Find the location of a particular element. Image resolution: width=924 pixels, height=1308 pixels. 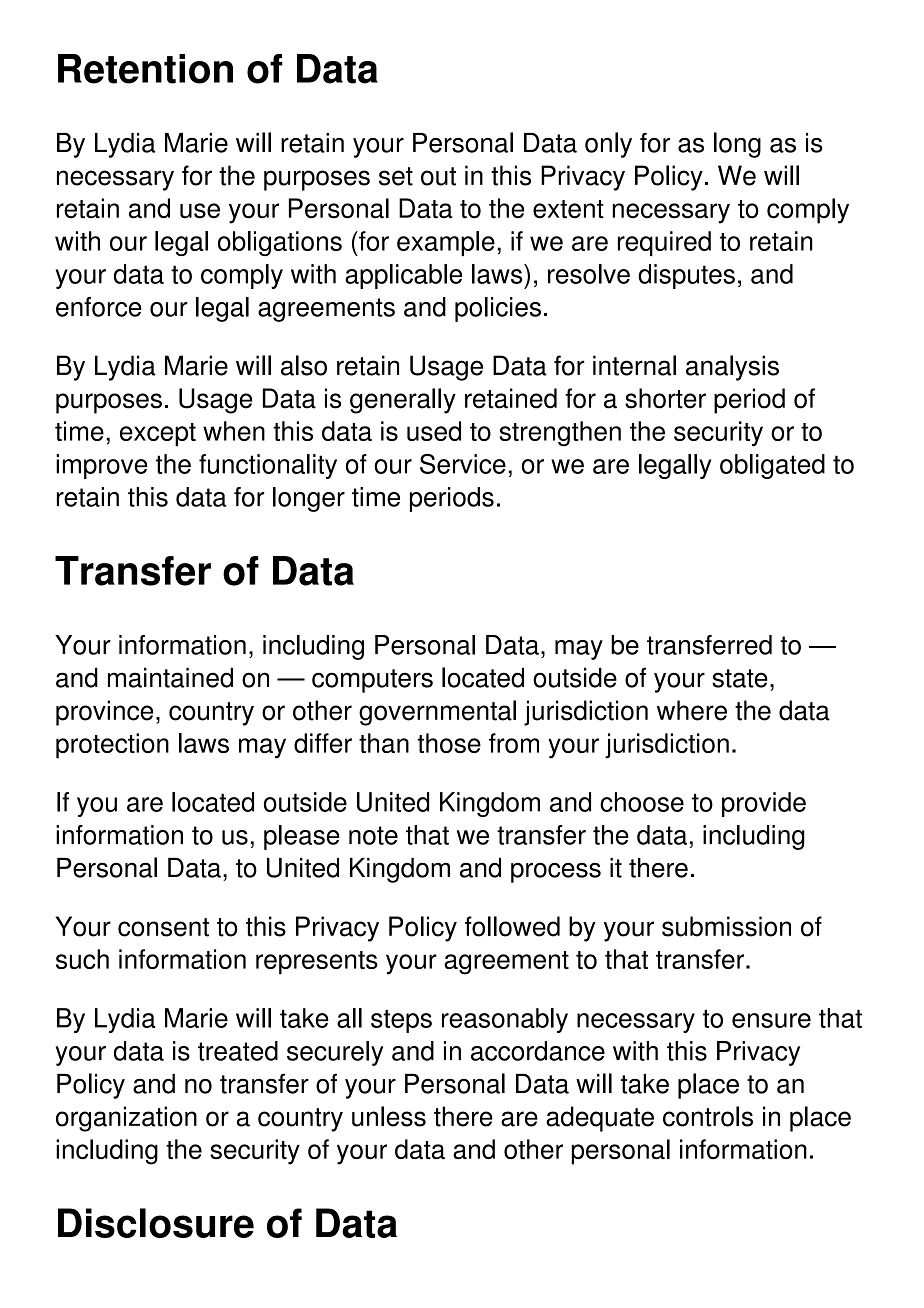

Disclosure is located at coordinates (156, 1223).
